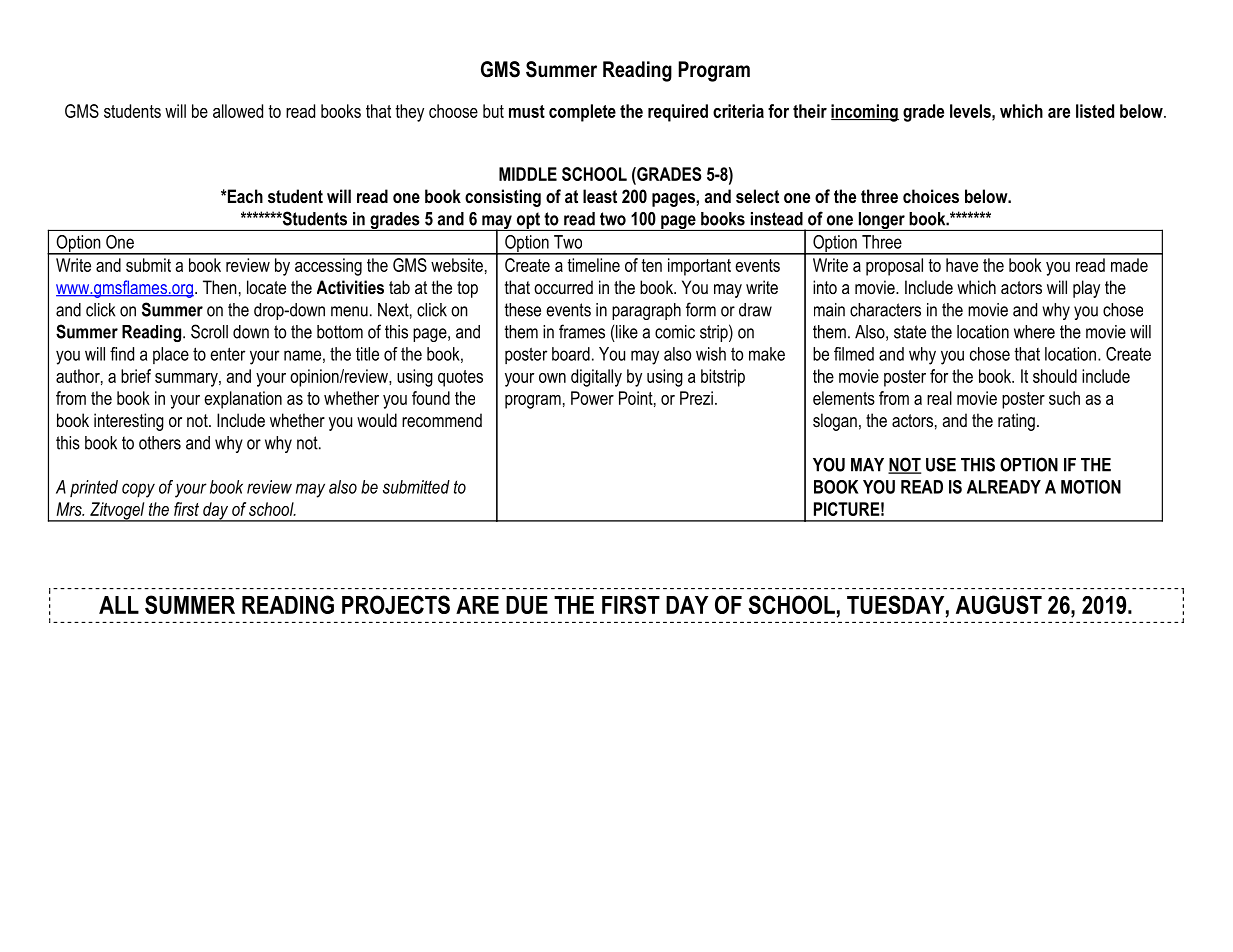 The image size is (1233, 952). Describe the element at coordinates (1016, 422) in the document. I see `rating` at that location.
